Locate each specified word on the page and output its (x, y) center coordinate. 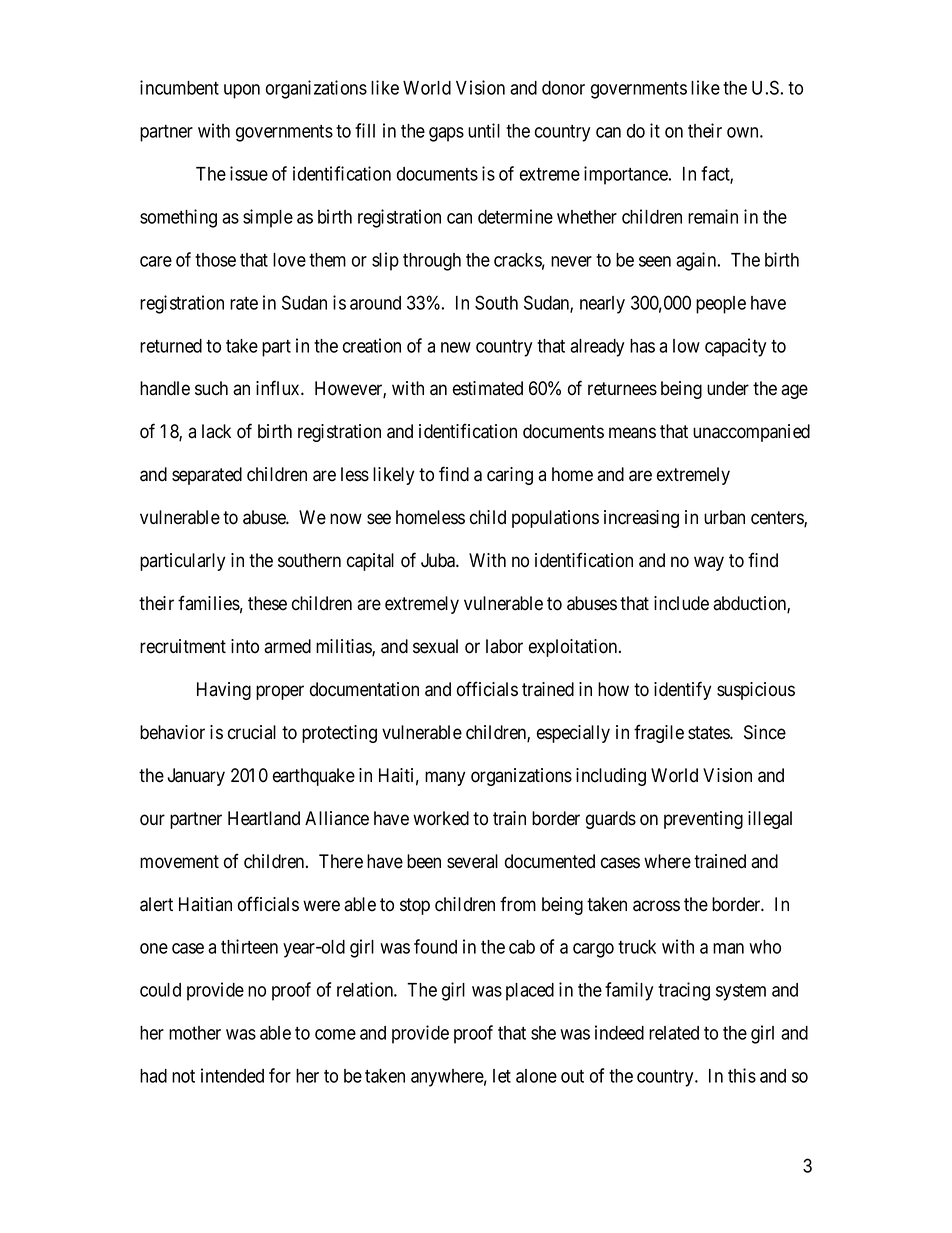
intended (232, 1075)
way (709, 563)
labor (504, 646)
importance (627, 175)
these (267, 603)
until (484, 130)
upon (242, 91)
